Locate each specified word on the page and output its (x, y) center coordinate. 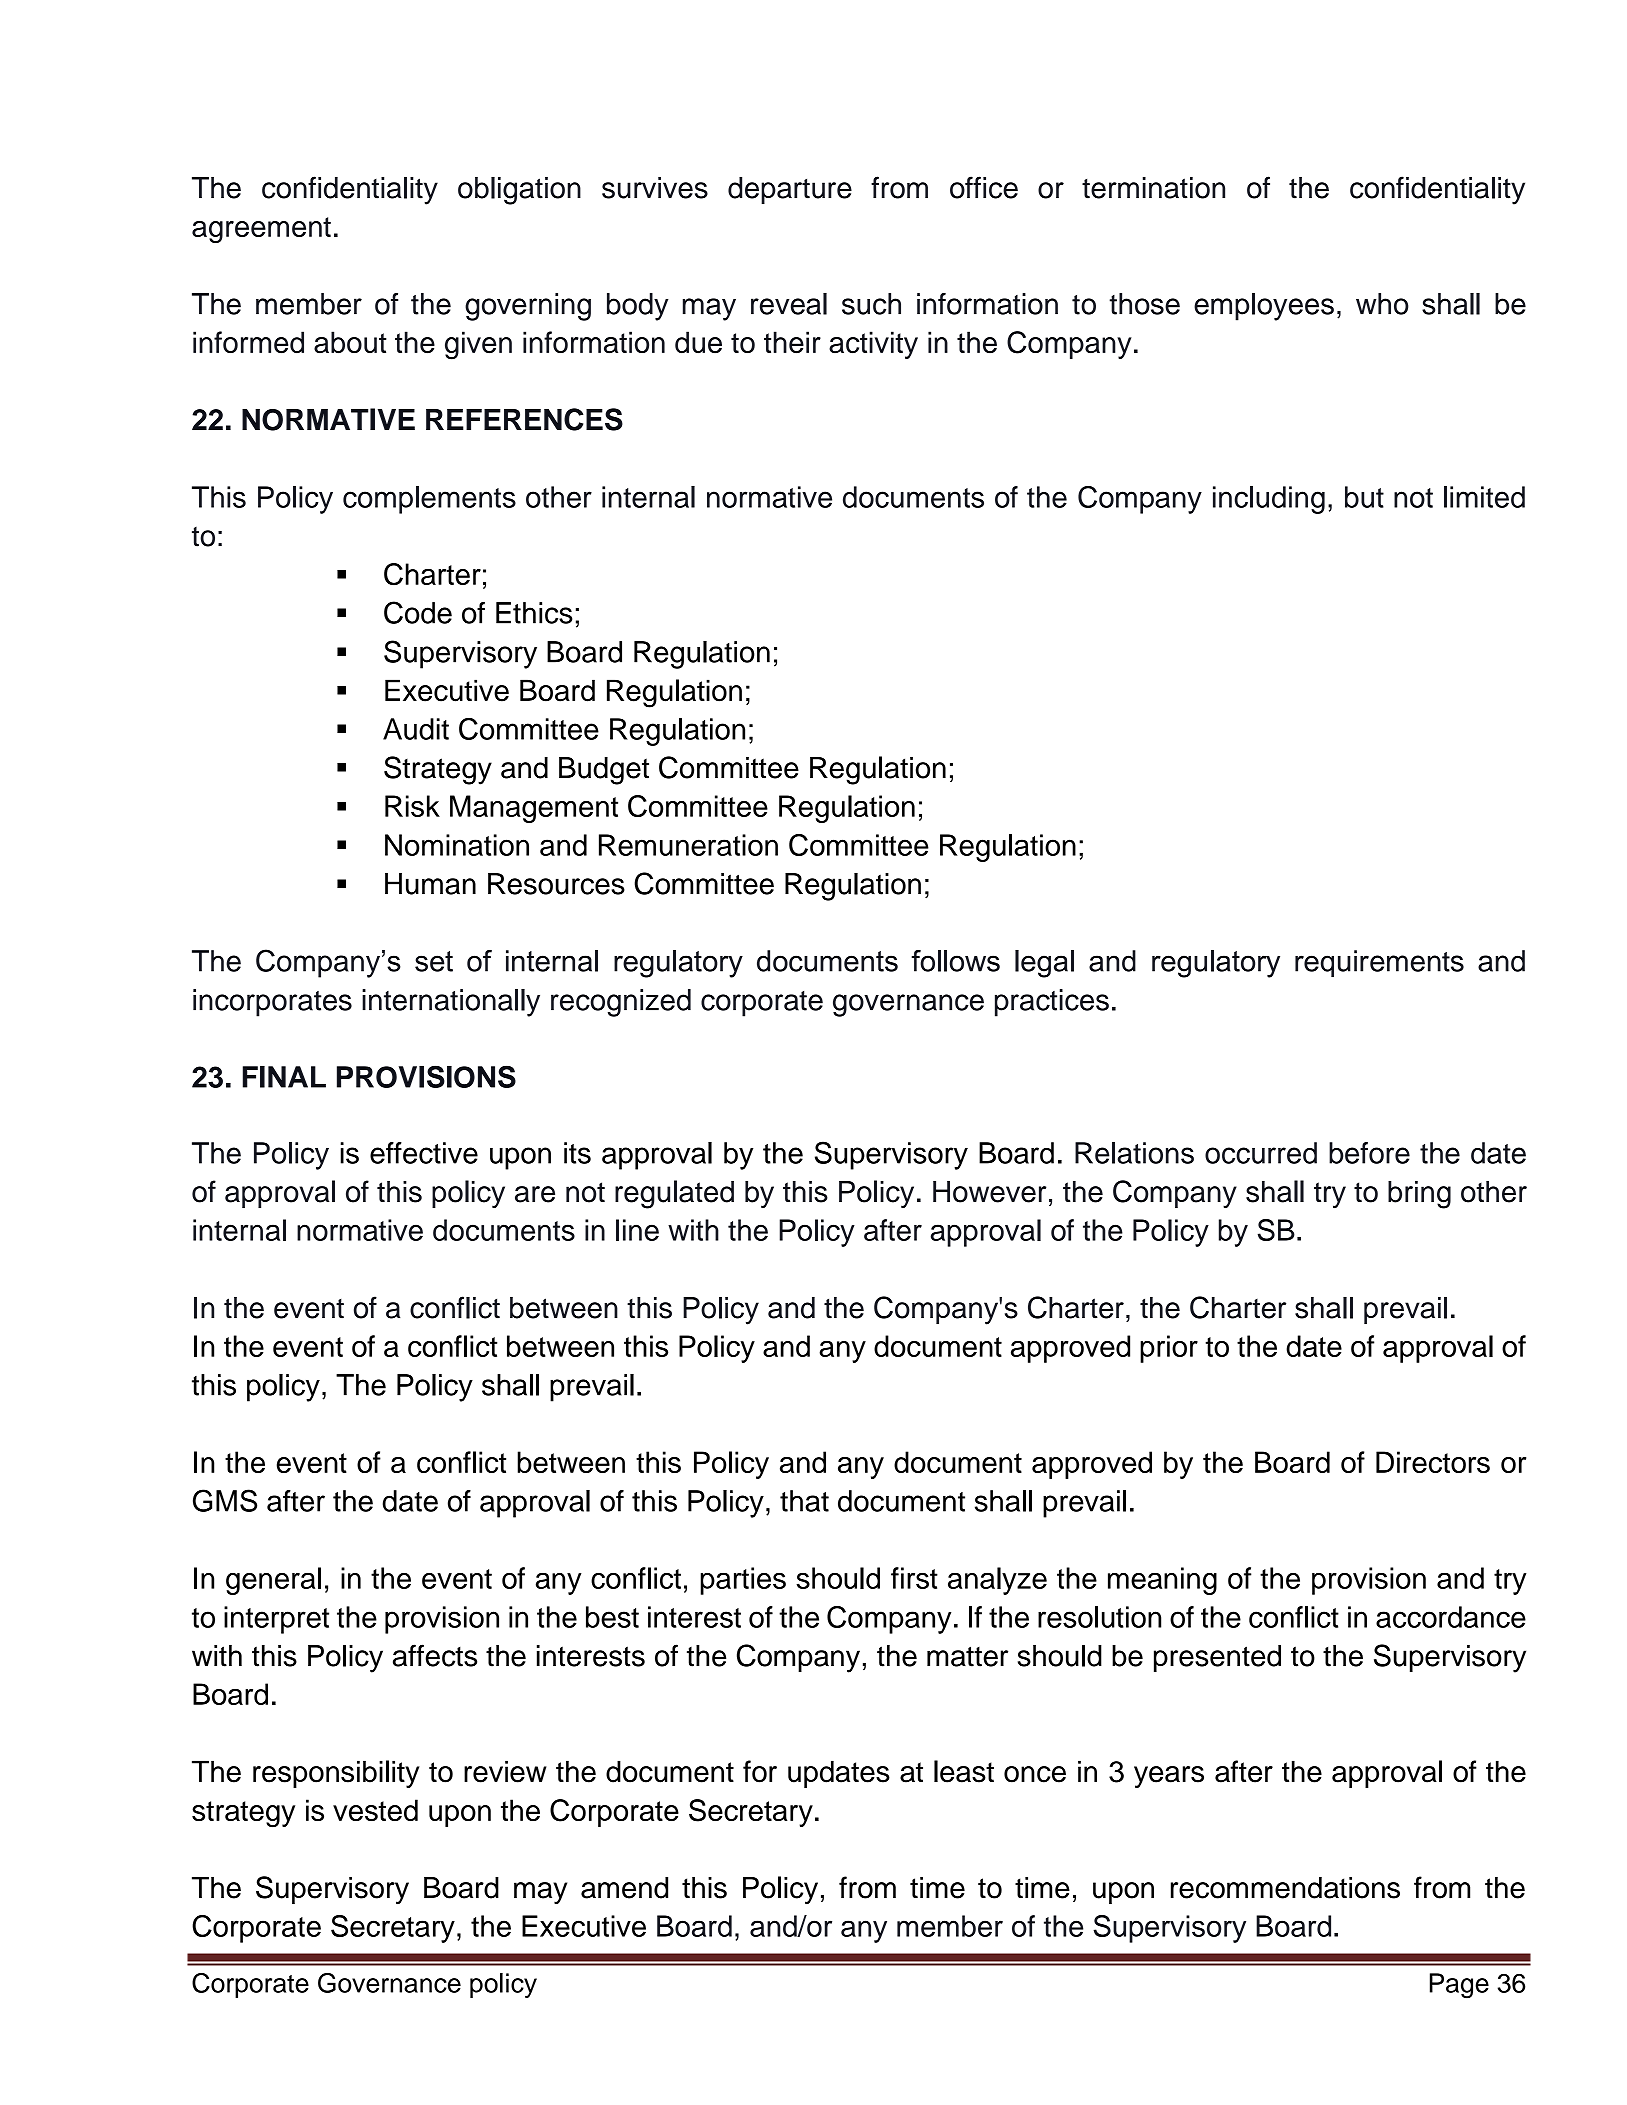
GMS (225, 1500)
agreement (261, 230)
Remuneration (688, 845)
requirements (1379, 963)
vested (375, 1810)
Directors (1433, 1462)
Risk (412, 806)
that (804, 1501)
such (871, 304)
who (1382, 304)
